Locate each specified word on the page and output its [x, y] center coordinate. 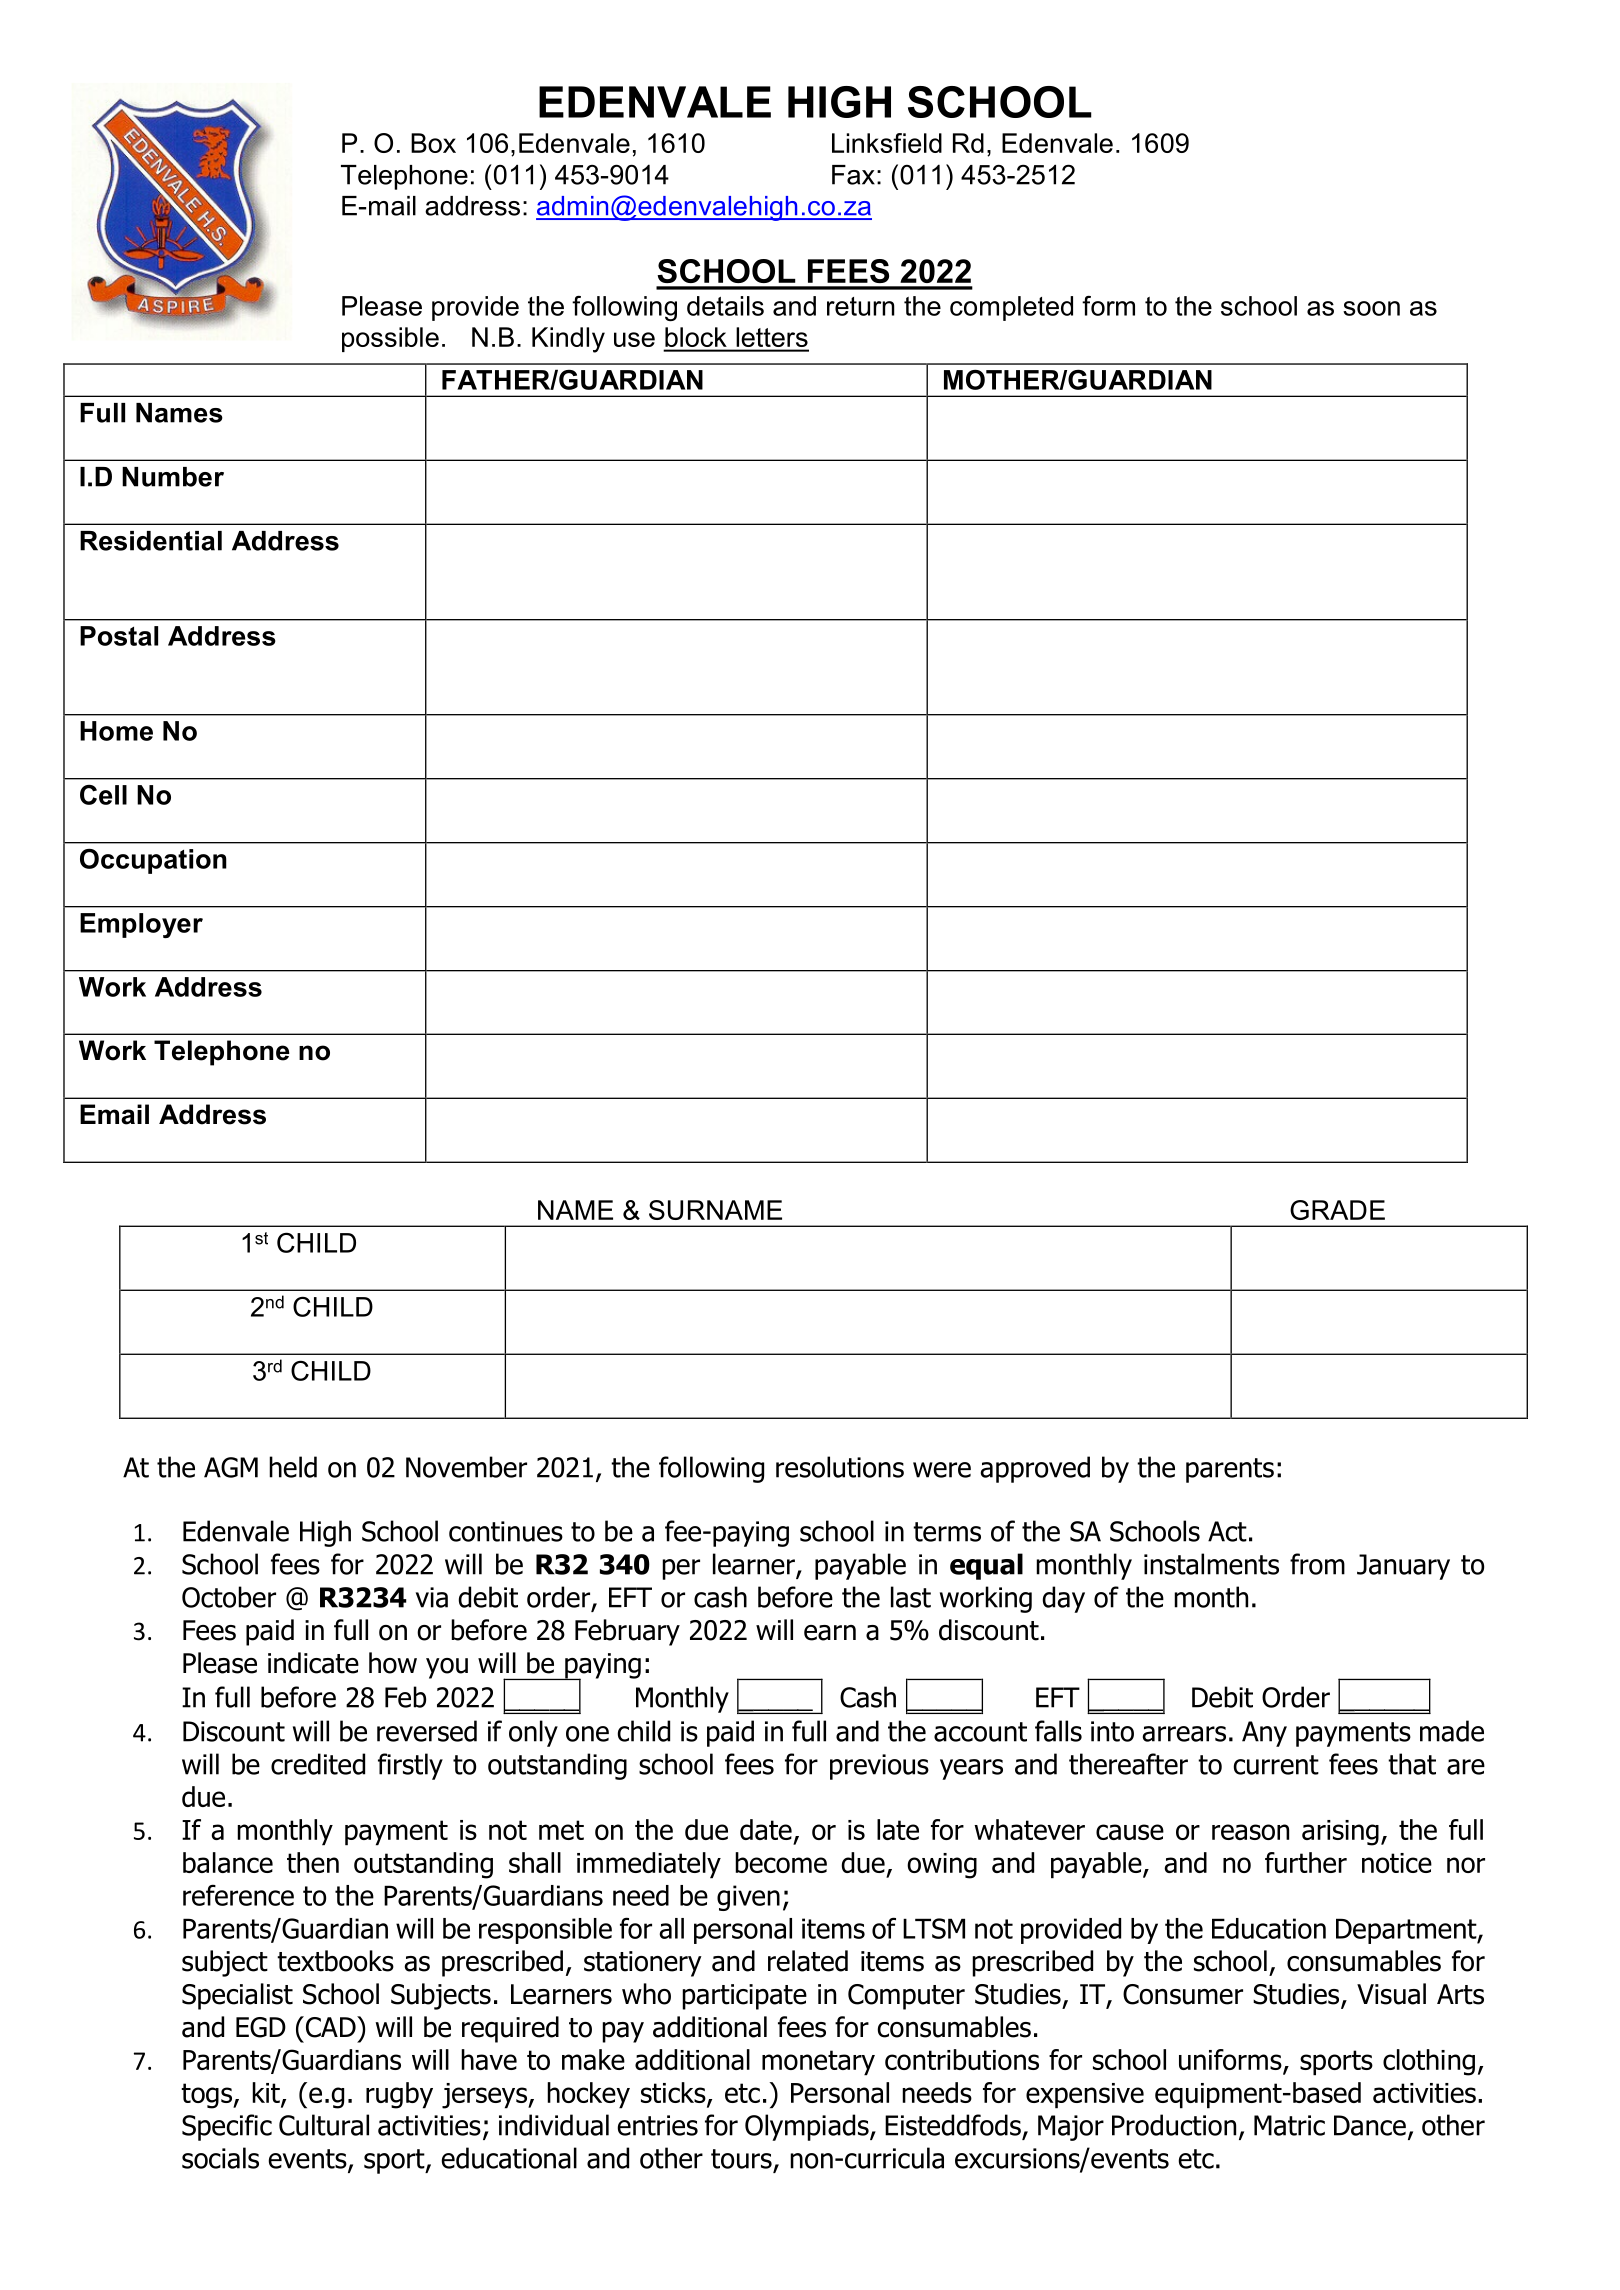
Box [433, 143]
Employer [141, 925]
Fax [853, 175]
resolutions [840, 1467]
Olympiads [808, 2127]
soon [1371, 308]
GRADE [1337, 1210]
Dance [1370, 2125]
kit [267, 2093]
